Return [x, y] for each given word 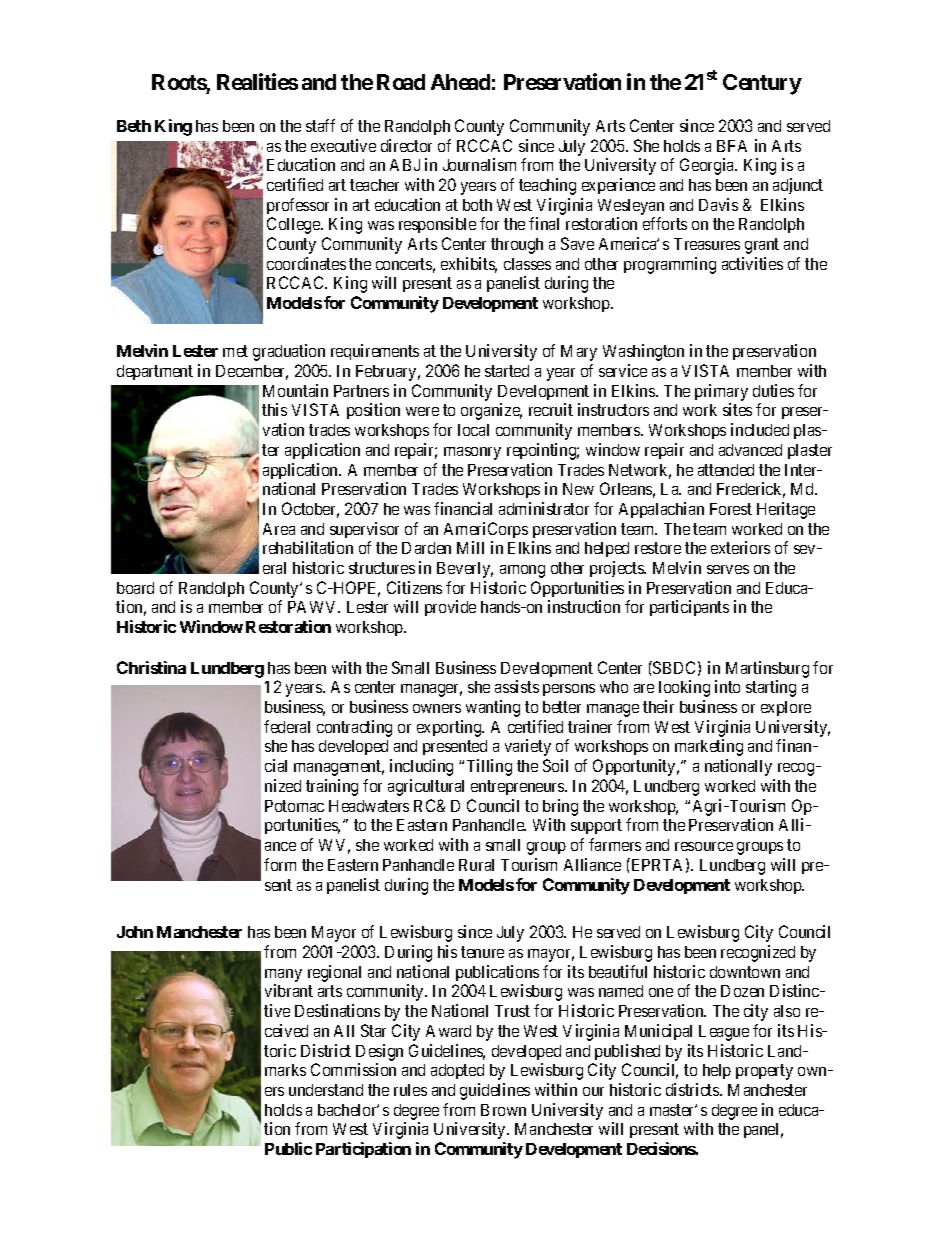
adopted [457, 1071]
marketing [709, 747]
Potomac [294, 806]
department [155, 372]
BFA [732, 146]
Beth [134, 126]
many [283, 975]
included [760, 429]
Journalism [479, 164]
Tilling [489, 767]
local [473, 430]
